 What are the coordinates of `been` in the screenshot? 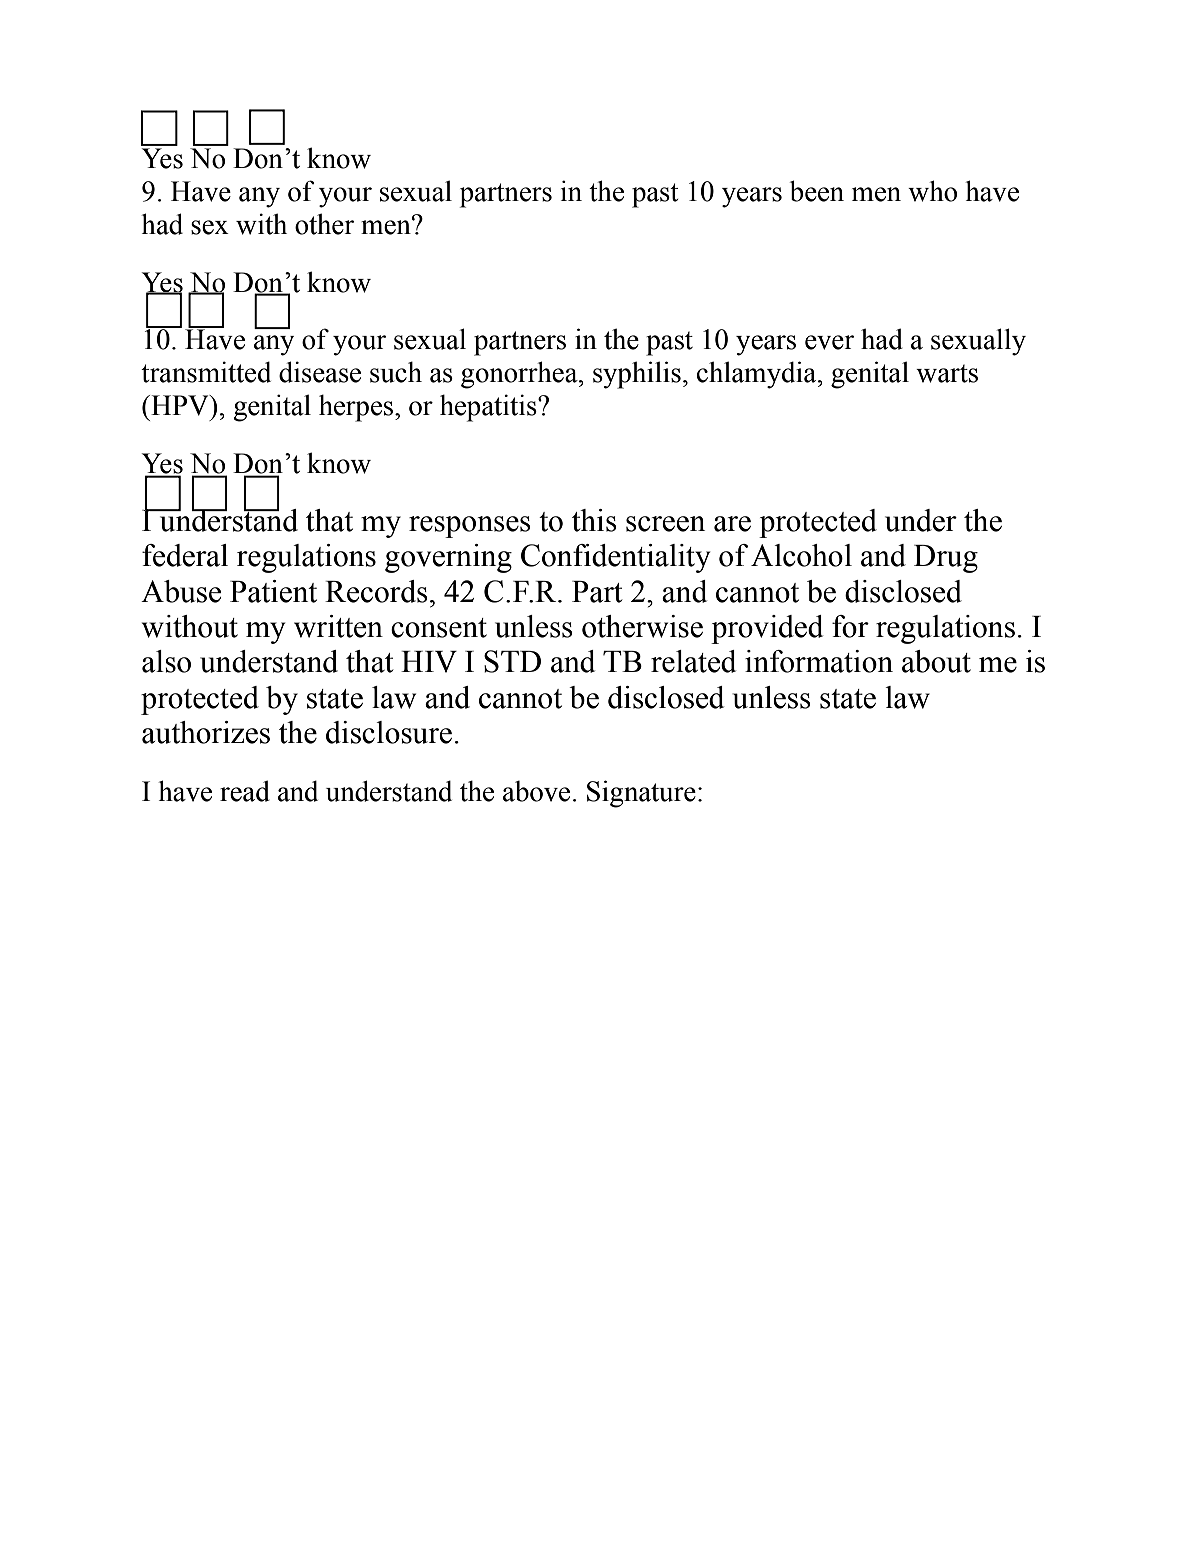 It's located at (817, 191).
